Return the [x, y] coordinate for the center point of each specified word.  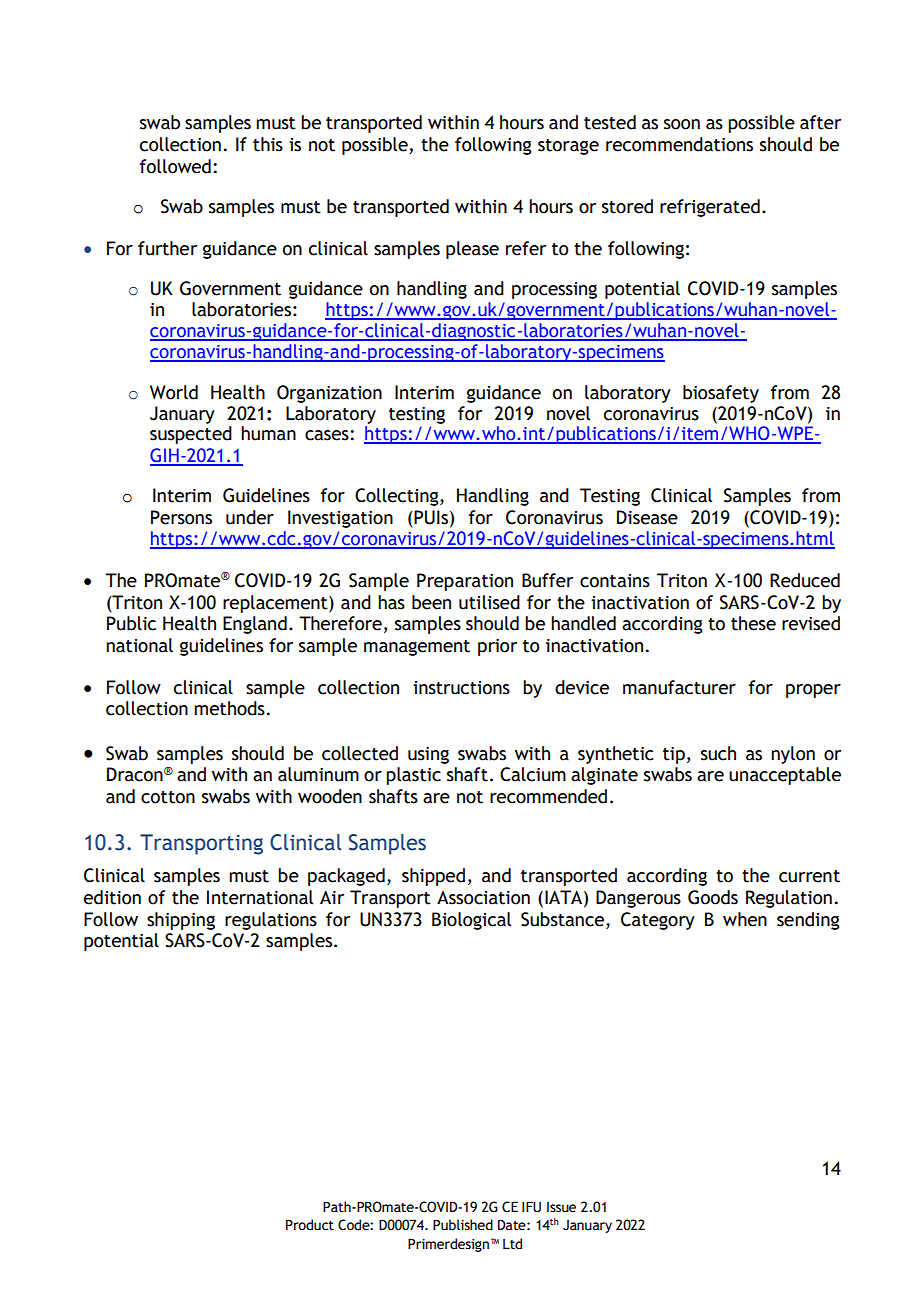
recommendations [679, 144]
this [268, 144]
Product [310, 1225]
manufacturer [679, 687]
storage [568, 147]
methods [229, 708]
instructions [461, 688]
